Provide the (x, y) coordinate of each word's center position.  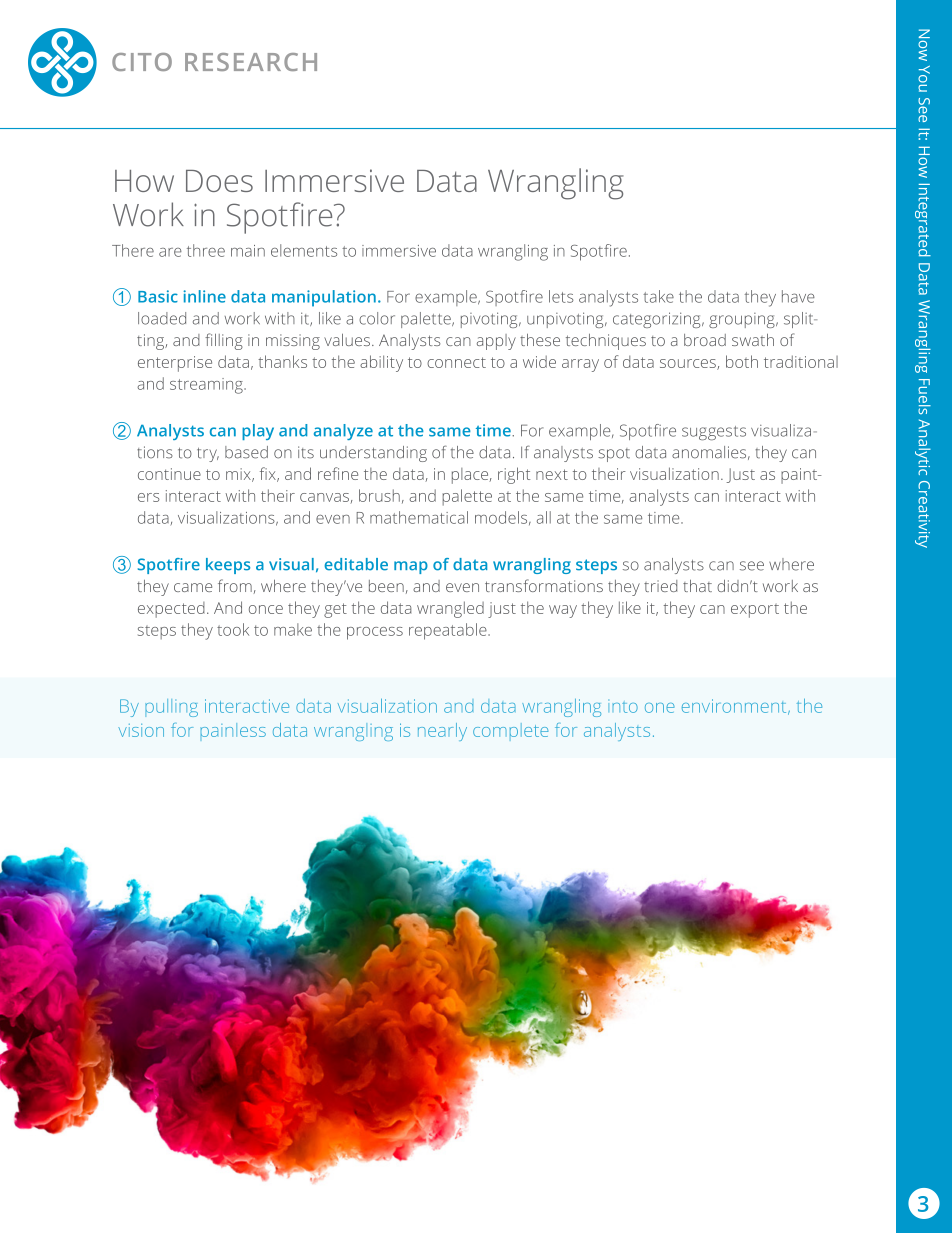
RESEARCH (251, 62)
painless (233, 730)
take (658, 296)
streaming (207, 386)
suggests (714, 433)
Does (219, 181)
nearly (442, 732)
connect (456, 362)
